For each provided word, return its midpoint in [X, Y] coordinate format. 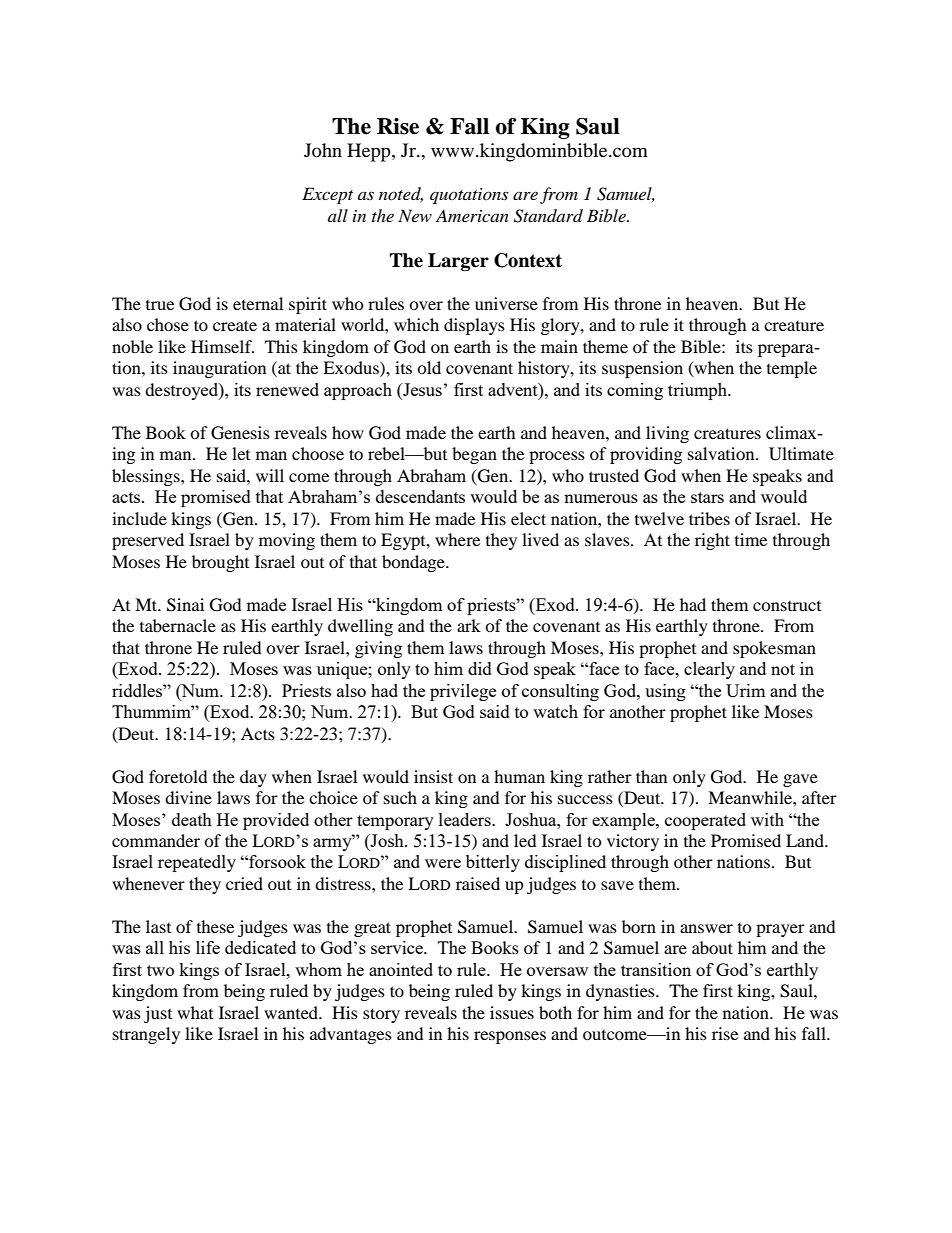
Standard [548, 216]
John [323, 150]
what [195, 1012]
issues [512, 1012]
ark [469, 625]
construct [787, 606]
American [472, 215]
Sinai [185, 605]
